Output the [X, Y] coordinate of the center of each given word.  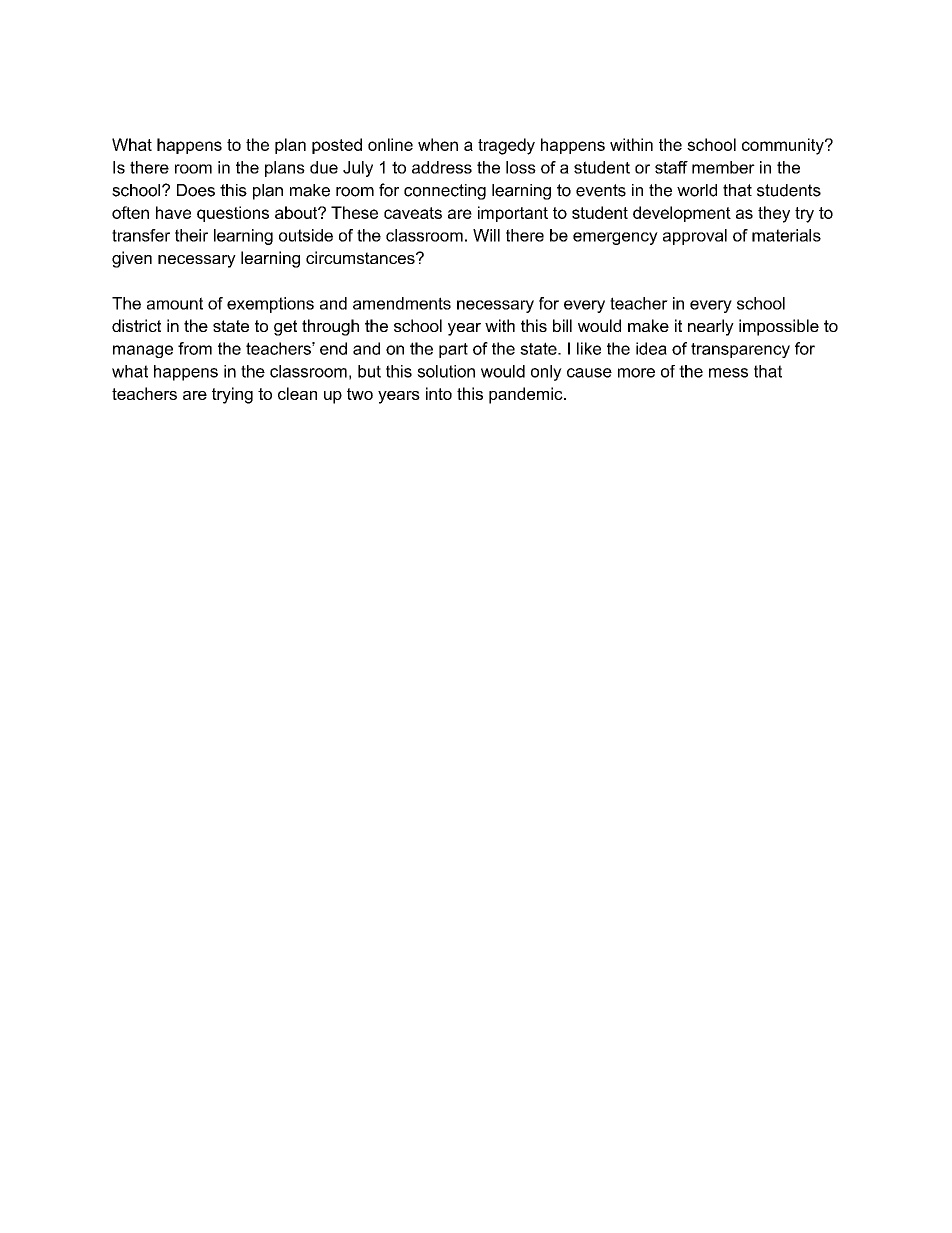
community [784, 146]
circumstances [361, 257]
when [438, 144]
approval [695, 237]
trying [232, 395]
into [439, 393]
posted [337, 146]
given [132, 259]
